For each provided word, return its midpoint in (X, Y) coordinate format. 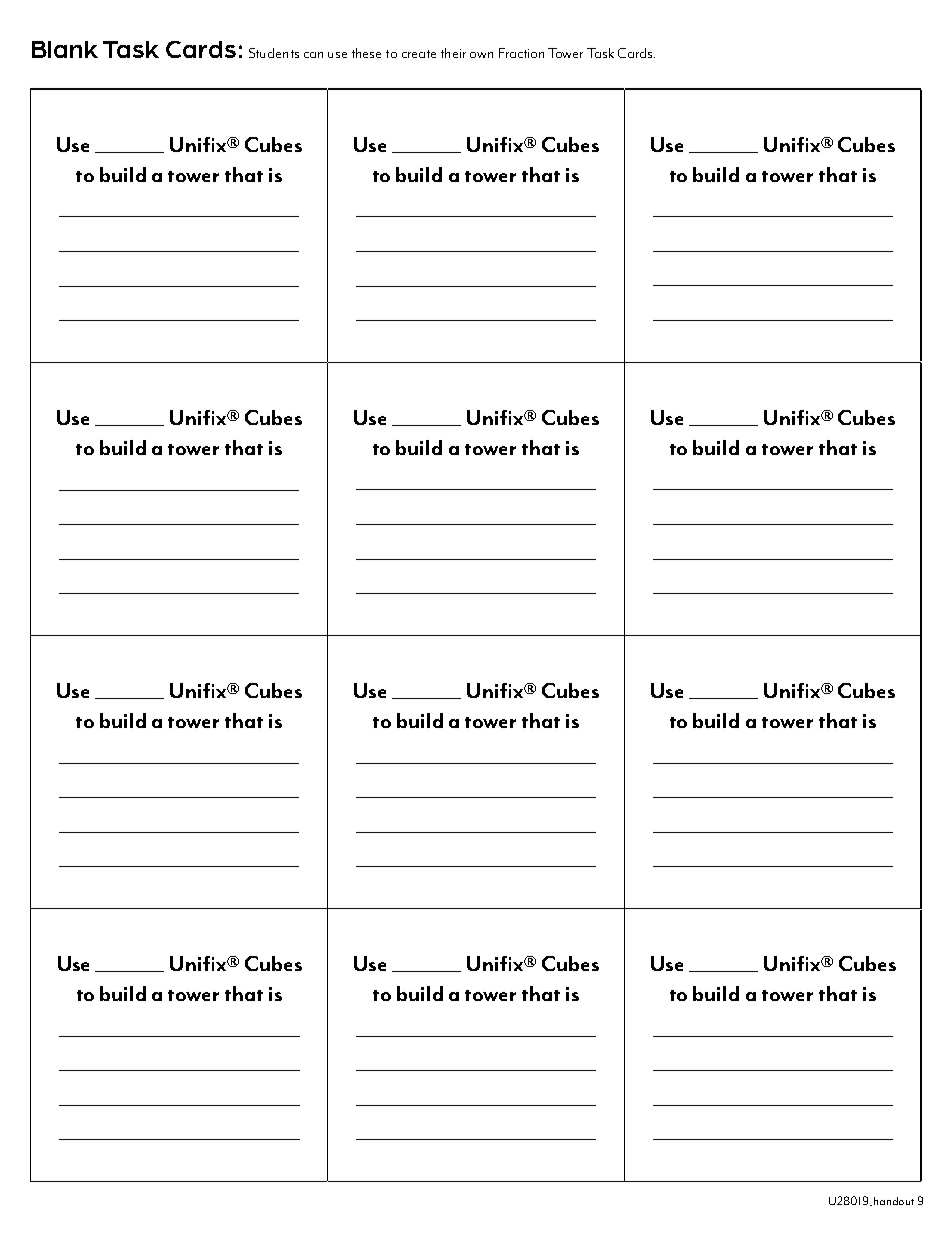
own (481, 55)
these (366, 53)
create (419, 54)
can (313, 55)
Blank (65, 49)
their (453, 53)
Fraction (521, 53)
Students (274, 53)
